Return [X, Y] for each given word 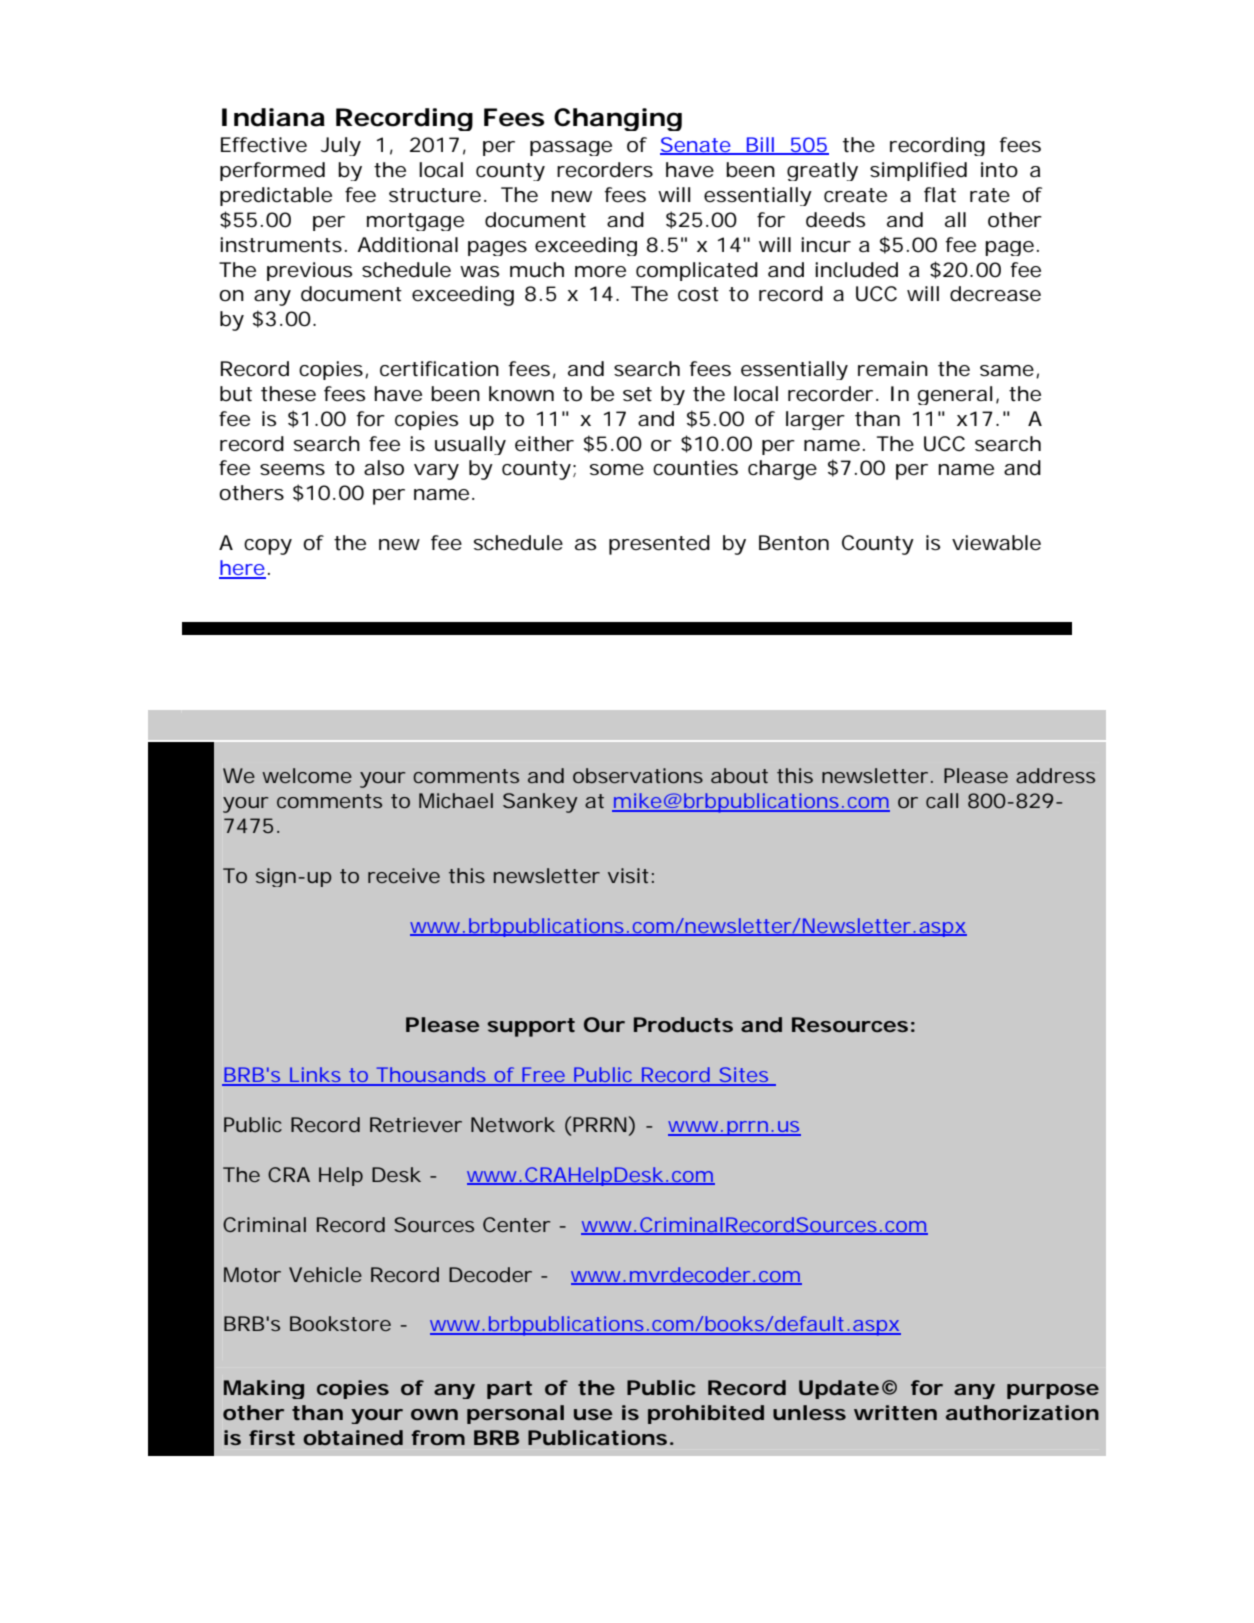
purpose [1053, 1391]
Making [264, 1389]
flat [940, 195]
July [341, 146]
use [593, 1414]
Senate [696, 146]
